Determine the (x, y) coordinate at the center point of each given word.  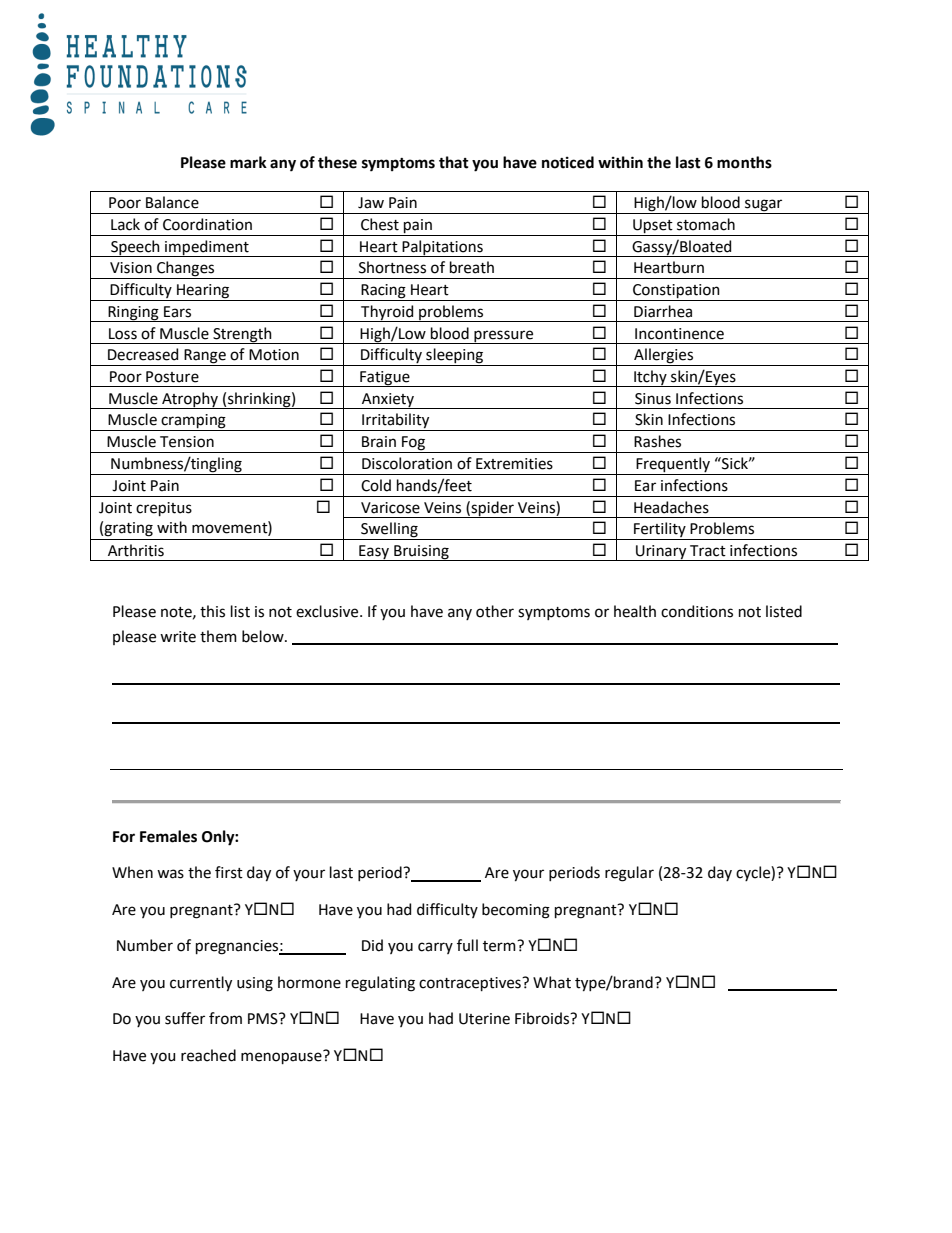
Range (205, 357)
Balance (172, 202)
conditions (697, 611)
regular (629, 874)
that (454, 162)
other (495, 611)
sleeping (455, 357)
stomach (706, 224)
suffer (185, 1018)
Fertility (660, 531)
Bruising (421, 553)
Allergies (664, 357)
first (229, 872)
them (218, 636)
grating (128, 529)
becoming (516, 911)
